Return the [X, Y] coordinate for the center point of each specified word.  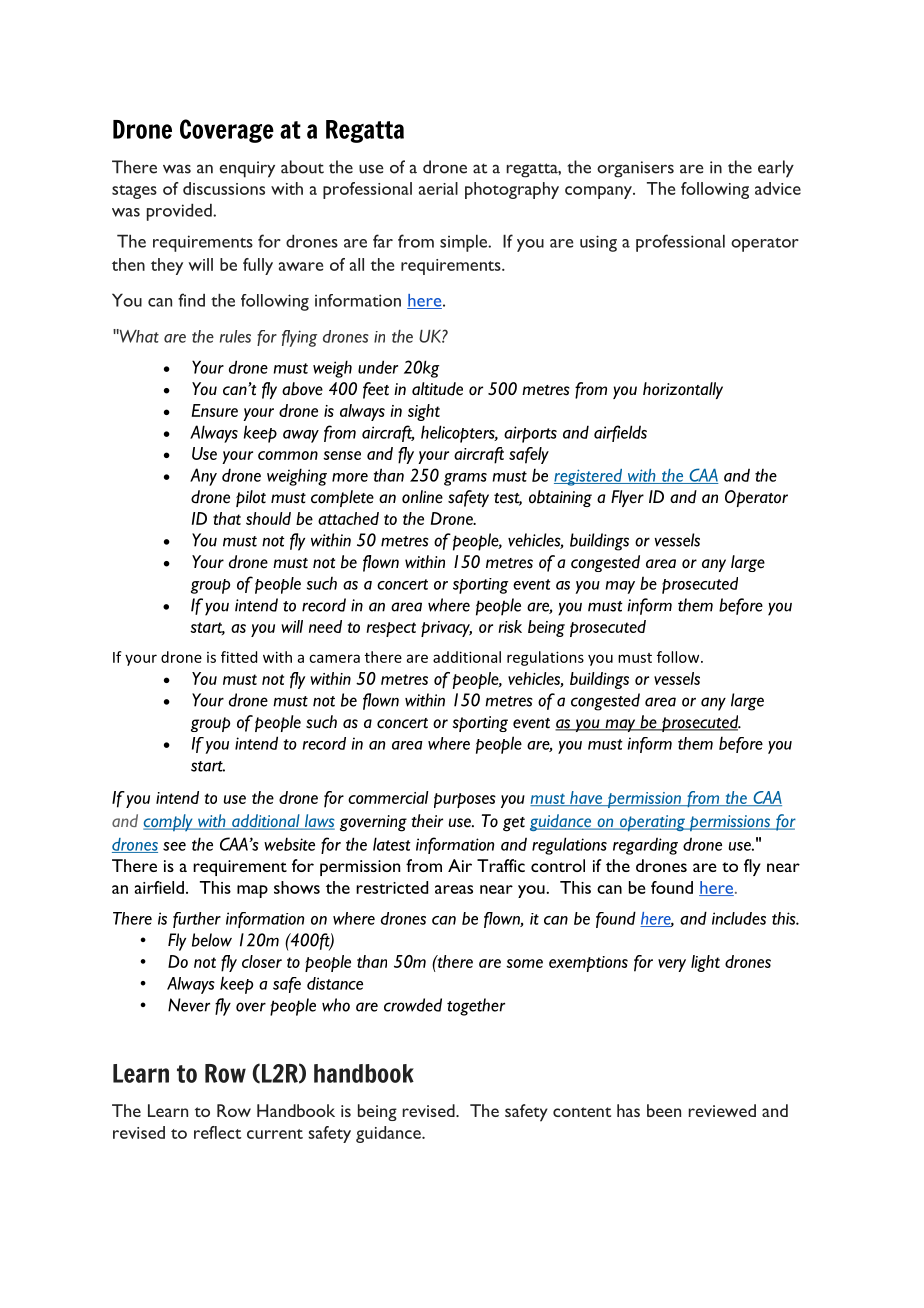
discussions [224, 188]
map [252, 891]
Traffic [501, 865]
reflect [217, 1132]
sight [424, 412]
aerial [438, 188]
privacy [446, 629]
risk [510, 626]
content [582, 1112]
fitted [239, 657]
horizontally [683, 390]
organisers [635, 169]
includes [739, 918]
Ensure [215, 410]
